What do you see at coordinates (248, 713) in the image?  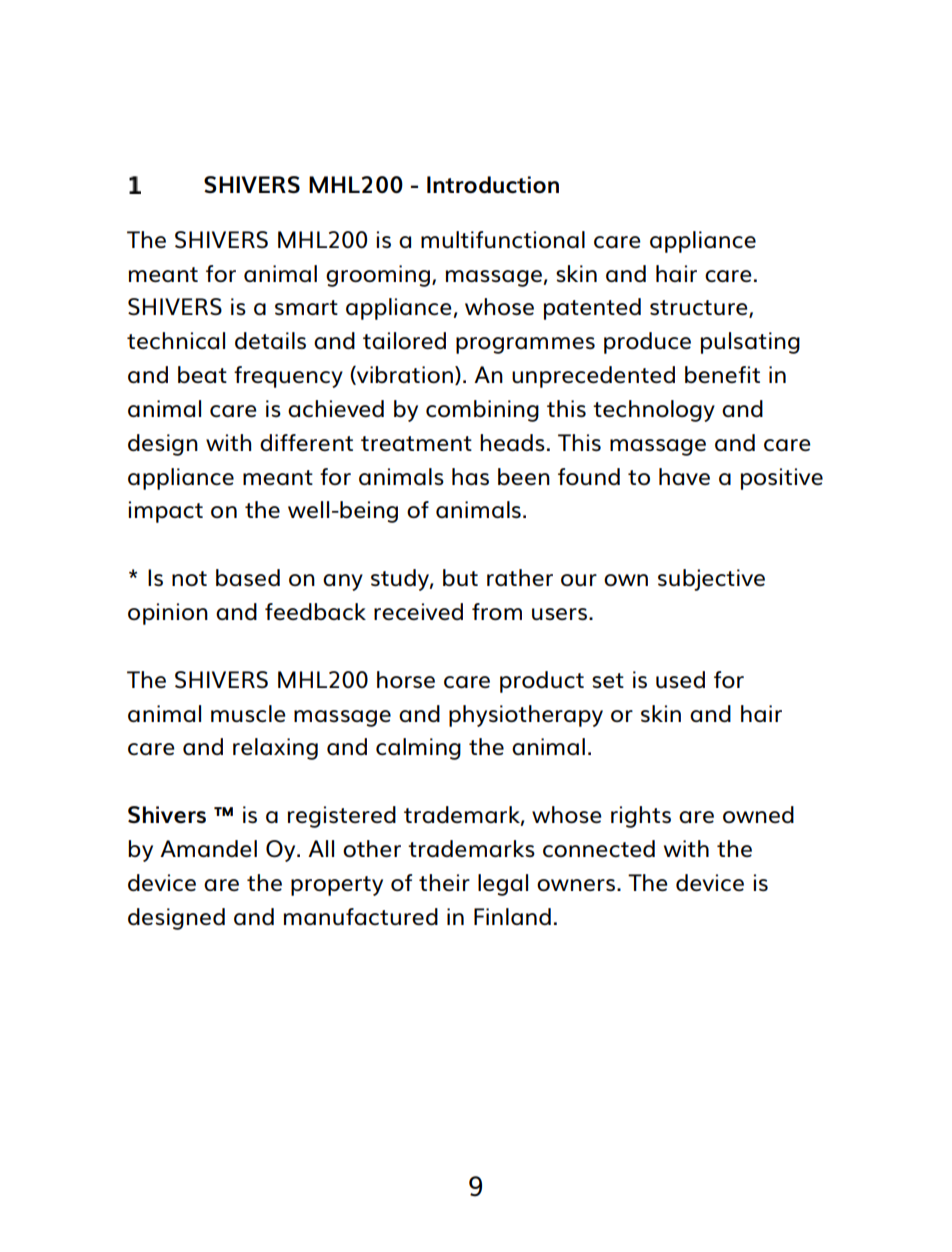 I see `muscle` at bounding box center [248, 713].
